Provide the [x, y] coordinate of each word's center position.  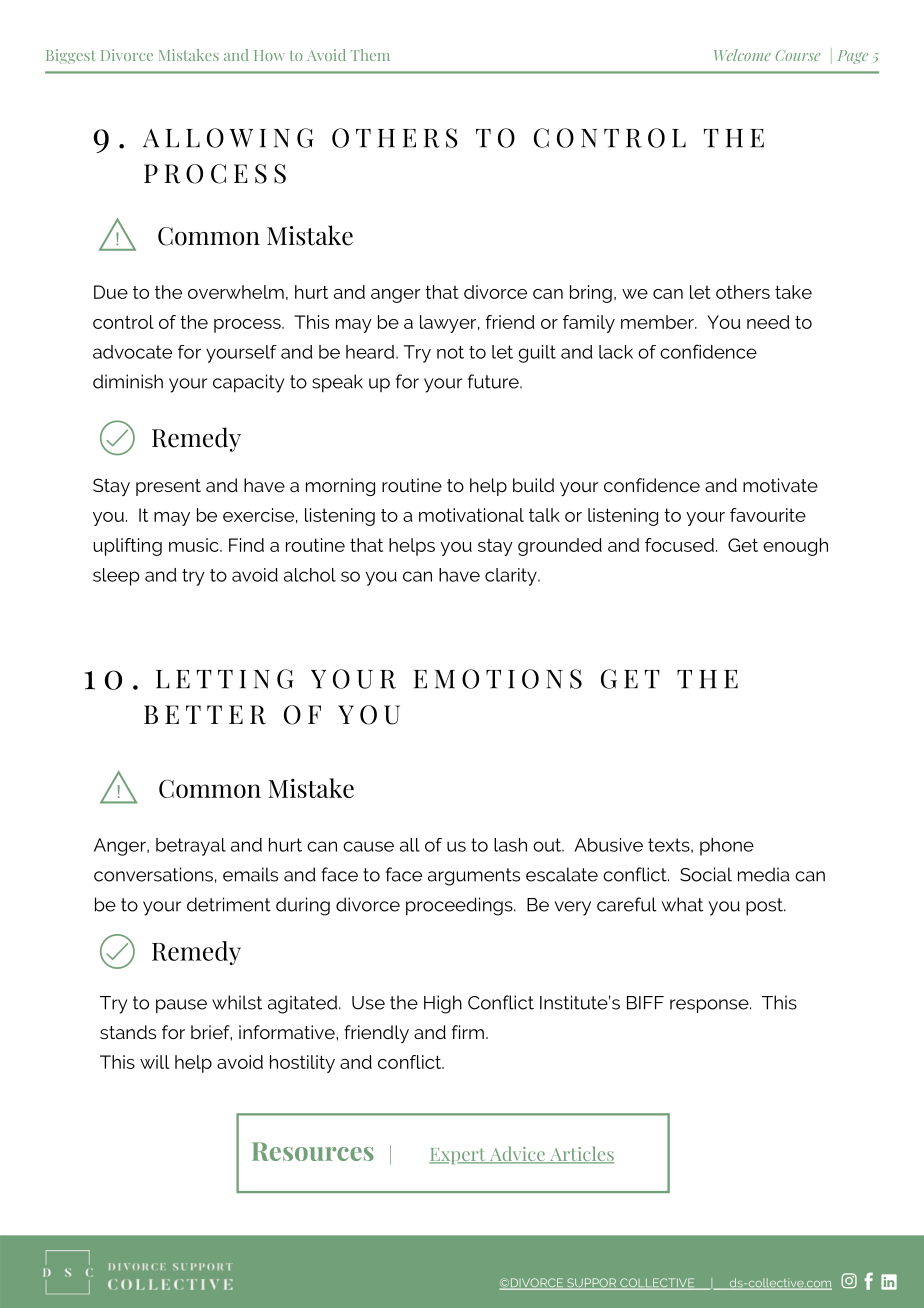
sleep [116, 577]
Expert [458, 1156]
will [154, 1062]
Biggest [71, 56]
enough [795, 547]
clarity [512, 577]
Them [370, 55]
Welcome [742, 55]
